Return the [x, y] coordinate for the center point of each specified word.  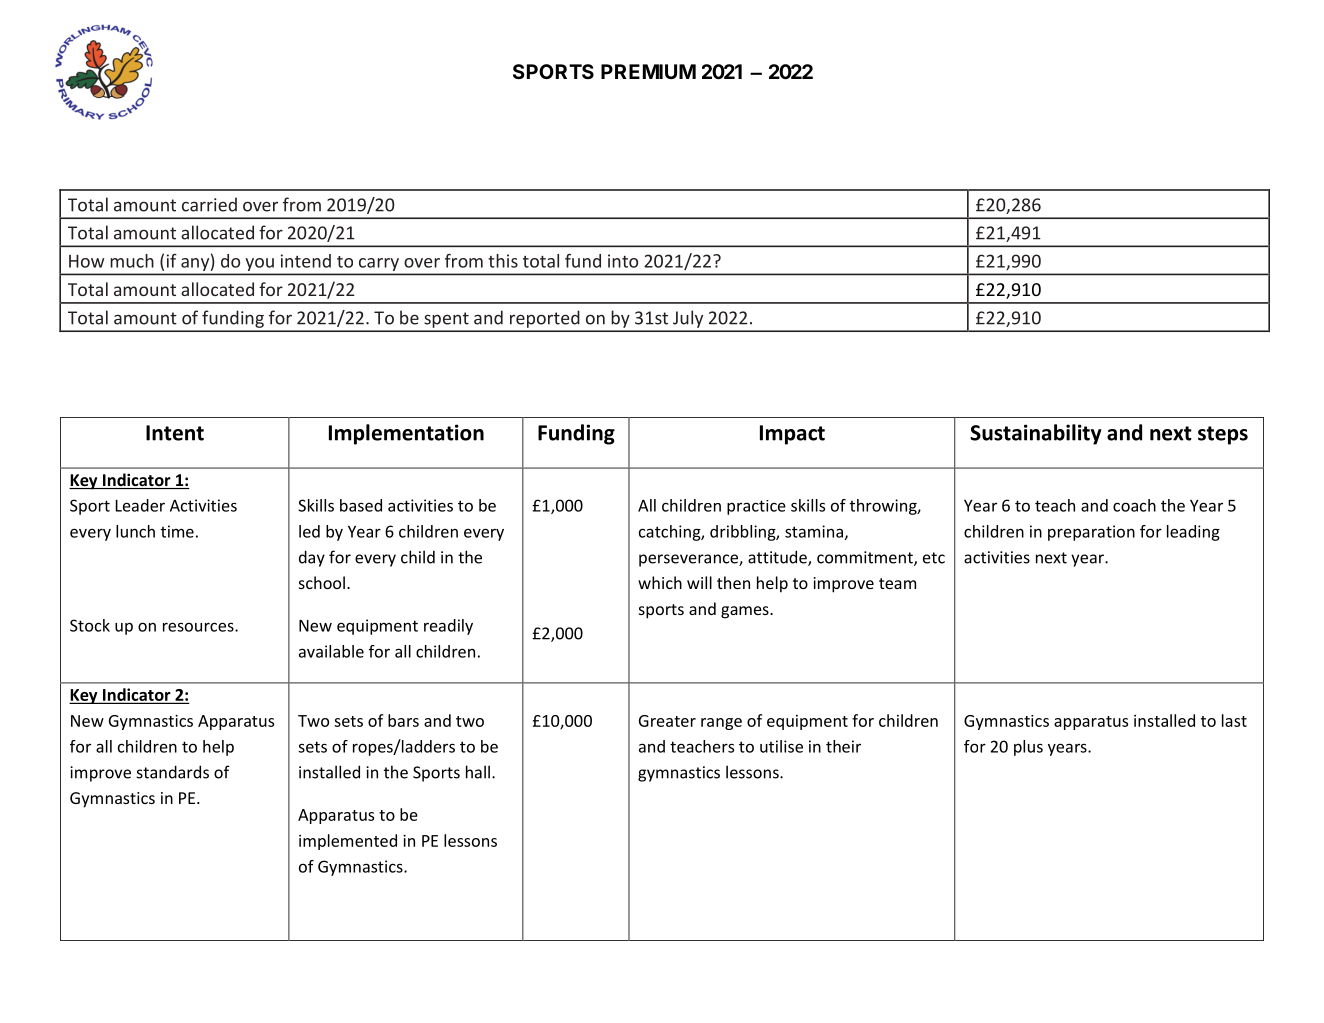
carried [209, 204]
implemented [348, 842]
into [623, 261]
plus [1028, 748]
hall [478, 772]
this [503, 261]
